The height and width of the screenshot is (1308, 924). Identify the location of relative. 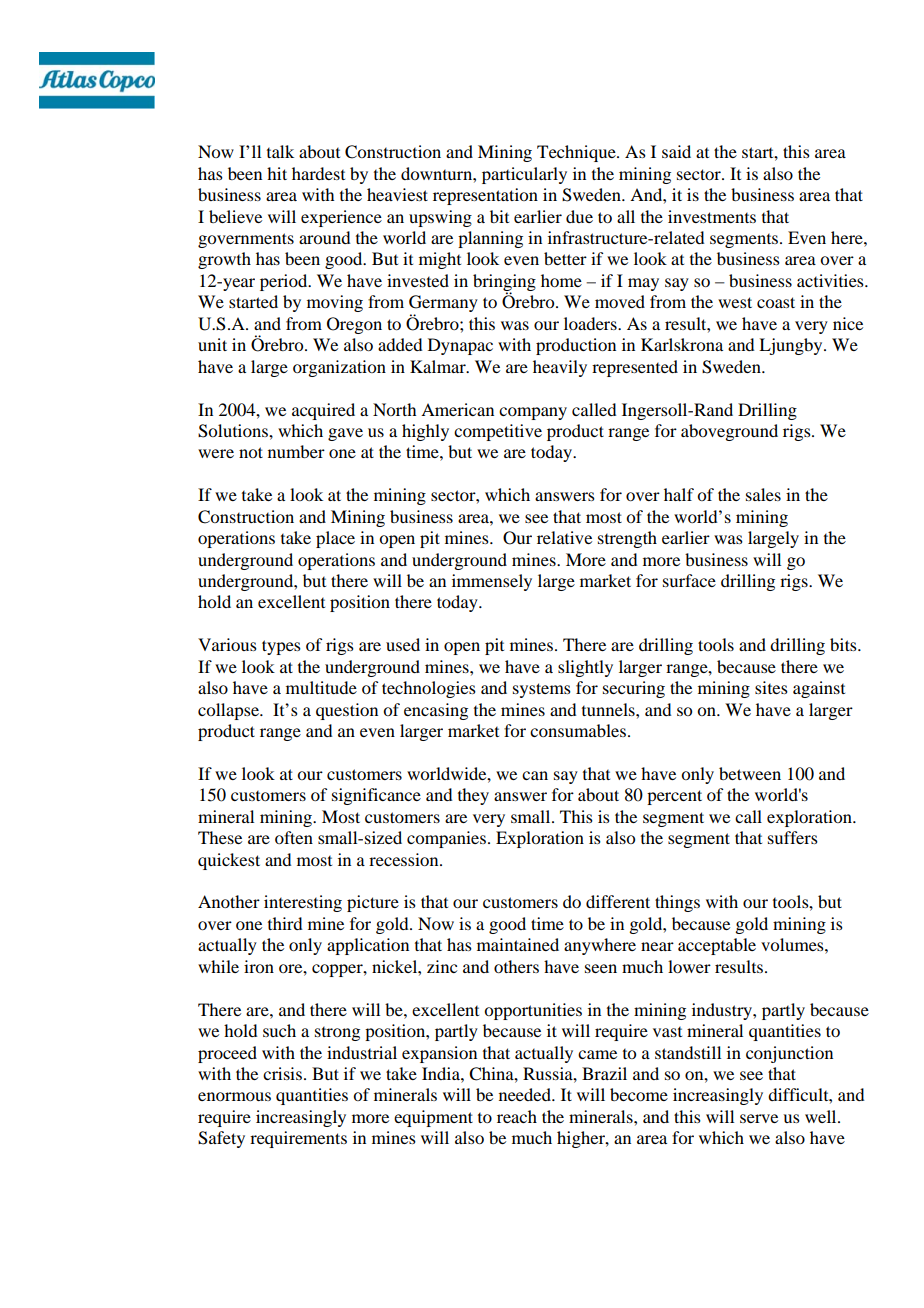
(564, 537).
